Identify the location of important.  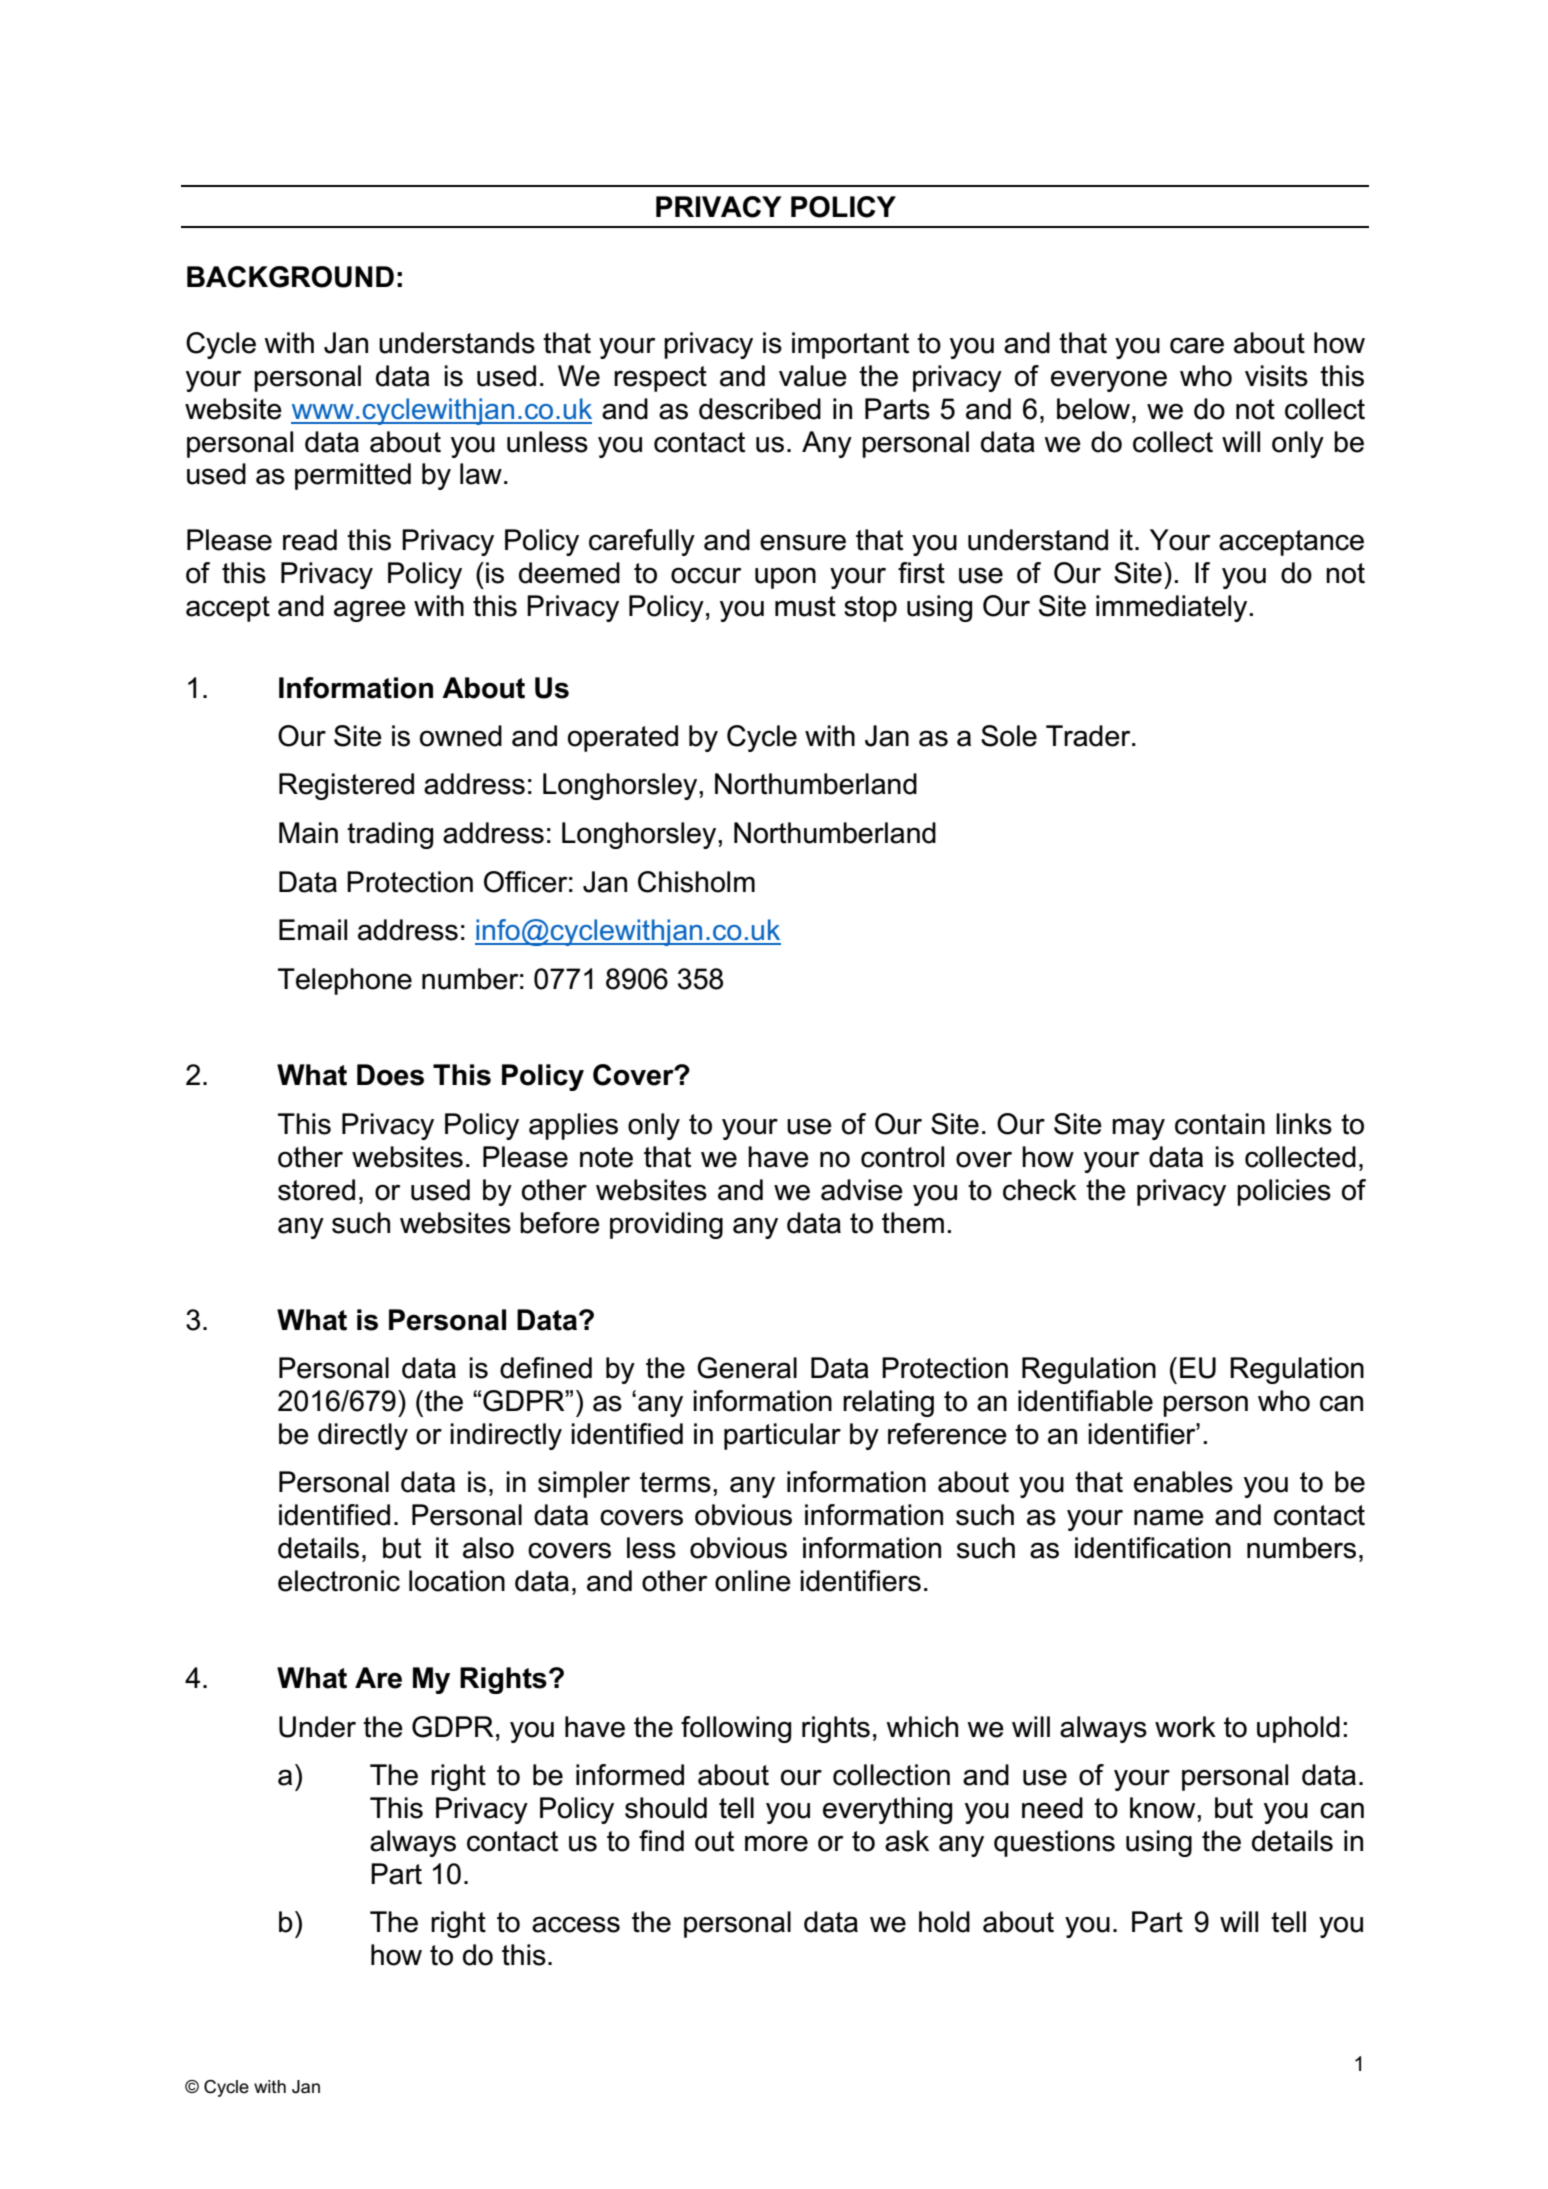
(850, 345).
